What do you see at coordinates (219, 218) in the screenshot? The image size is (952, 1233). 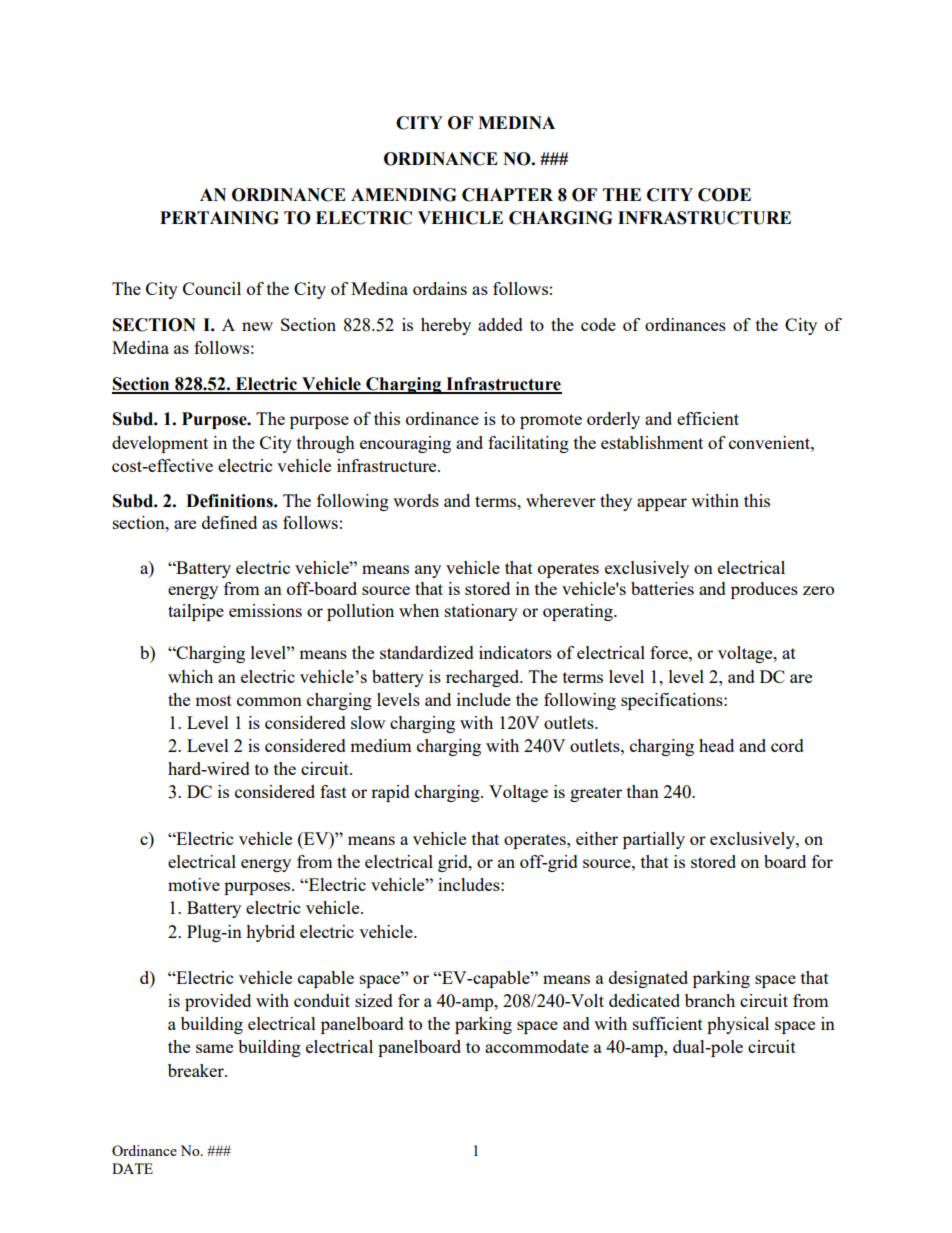 I see `PERTAINING` at bounding box center [219, 218].
